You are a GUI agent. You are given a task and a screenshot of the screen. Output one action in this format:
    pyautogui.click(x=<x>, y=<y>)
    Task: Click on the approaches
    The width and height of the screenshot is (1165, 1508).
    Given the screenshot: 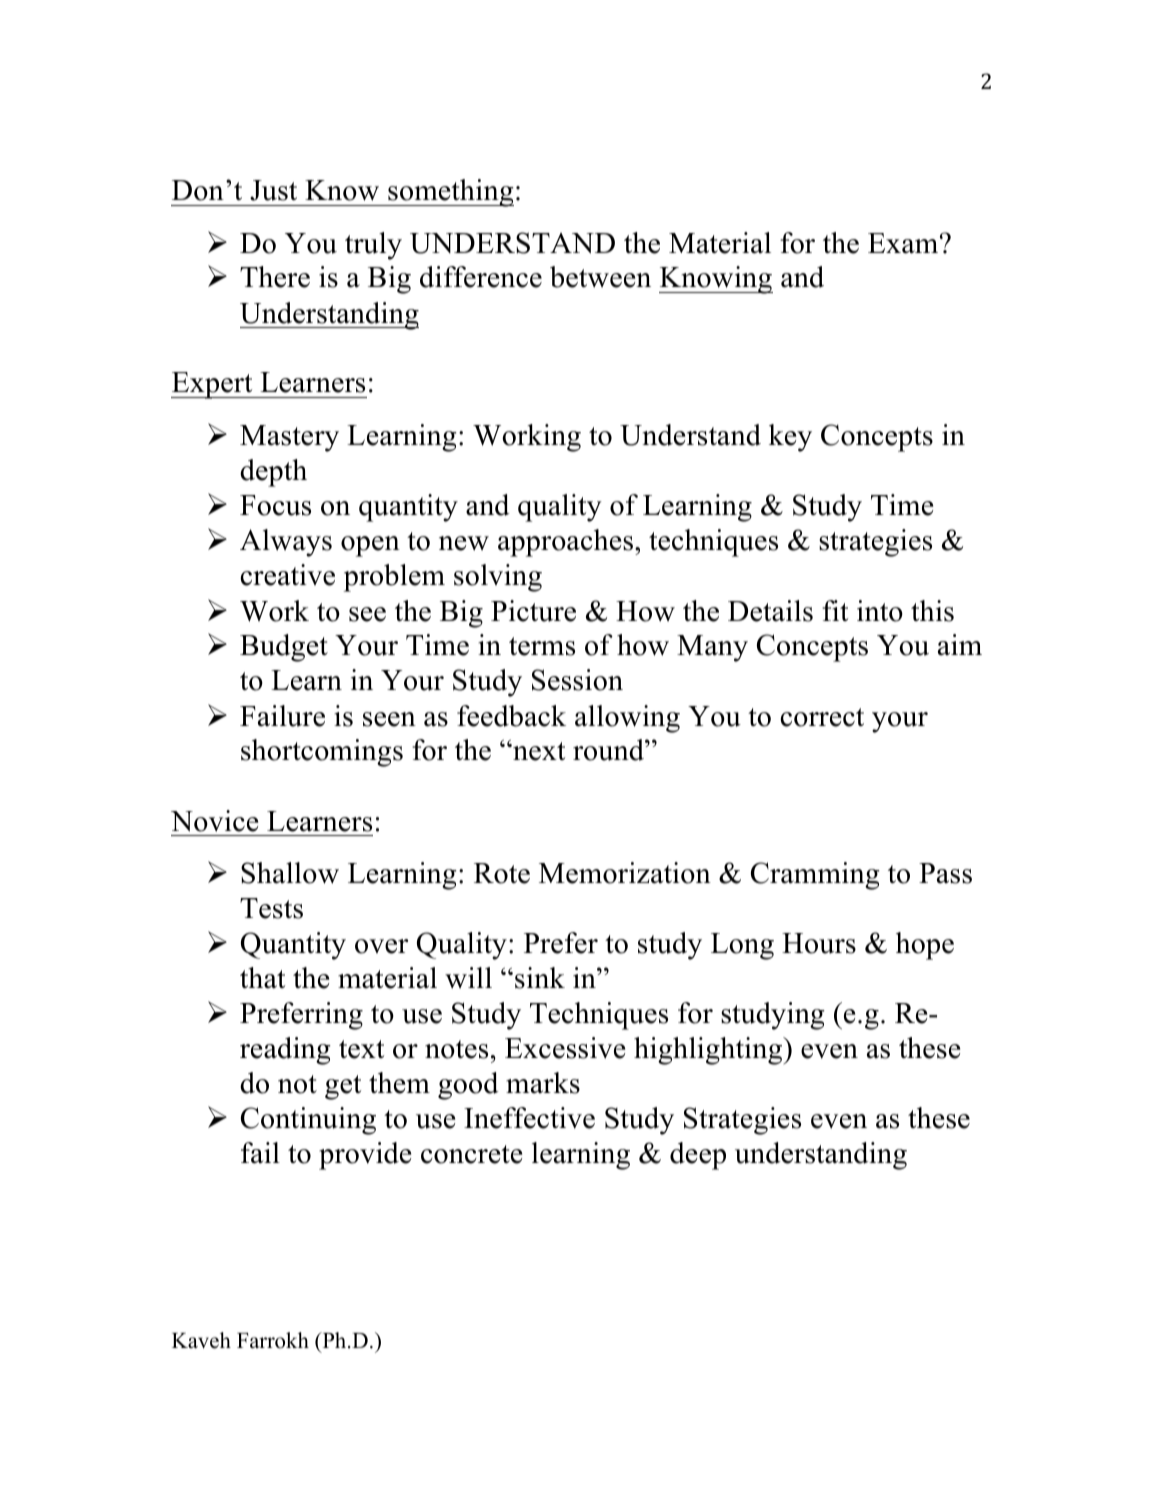 What is the action you would take?
    pyautogui.click(x=565, y=543)
